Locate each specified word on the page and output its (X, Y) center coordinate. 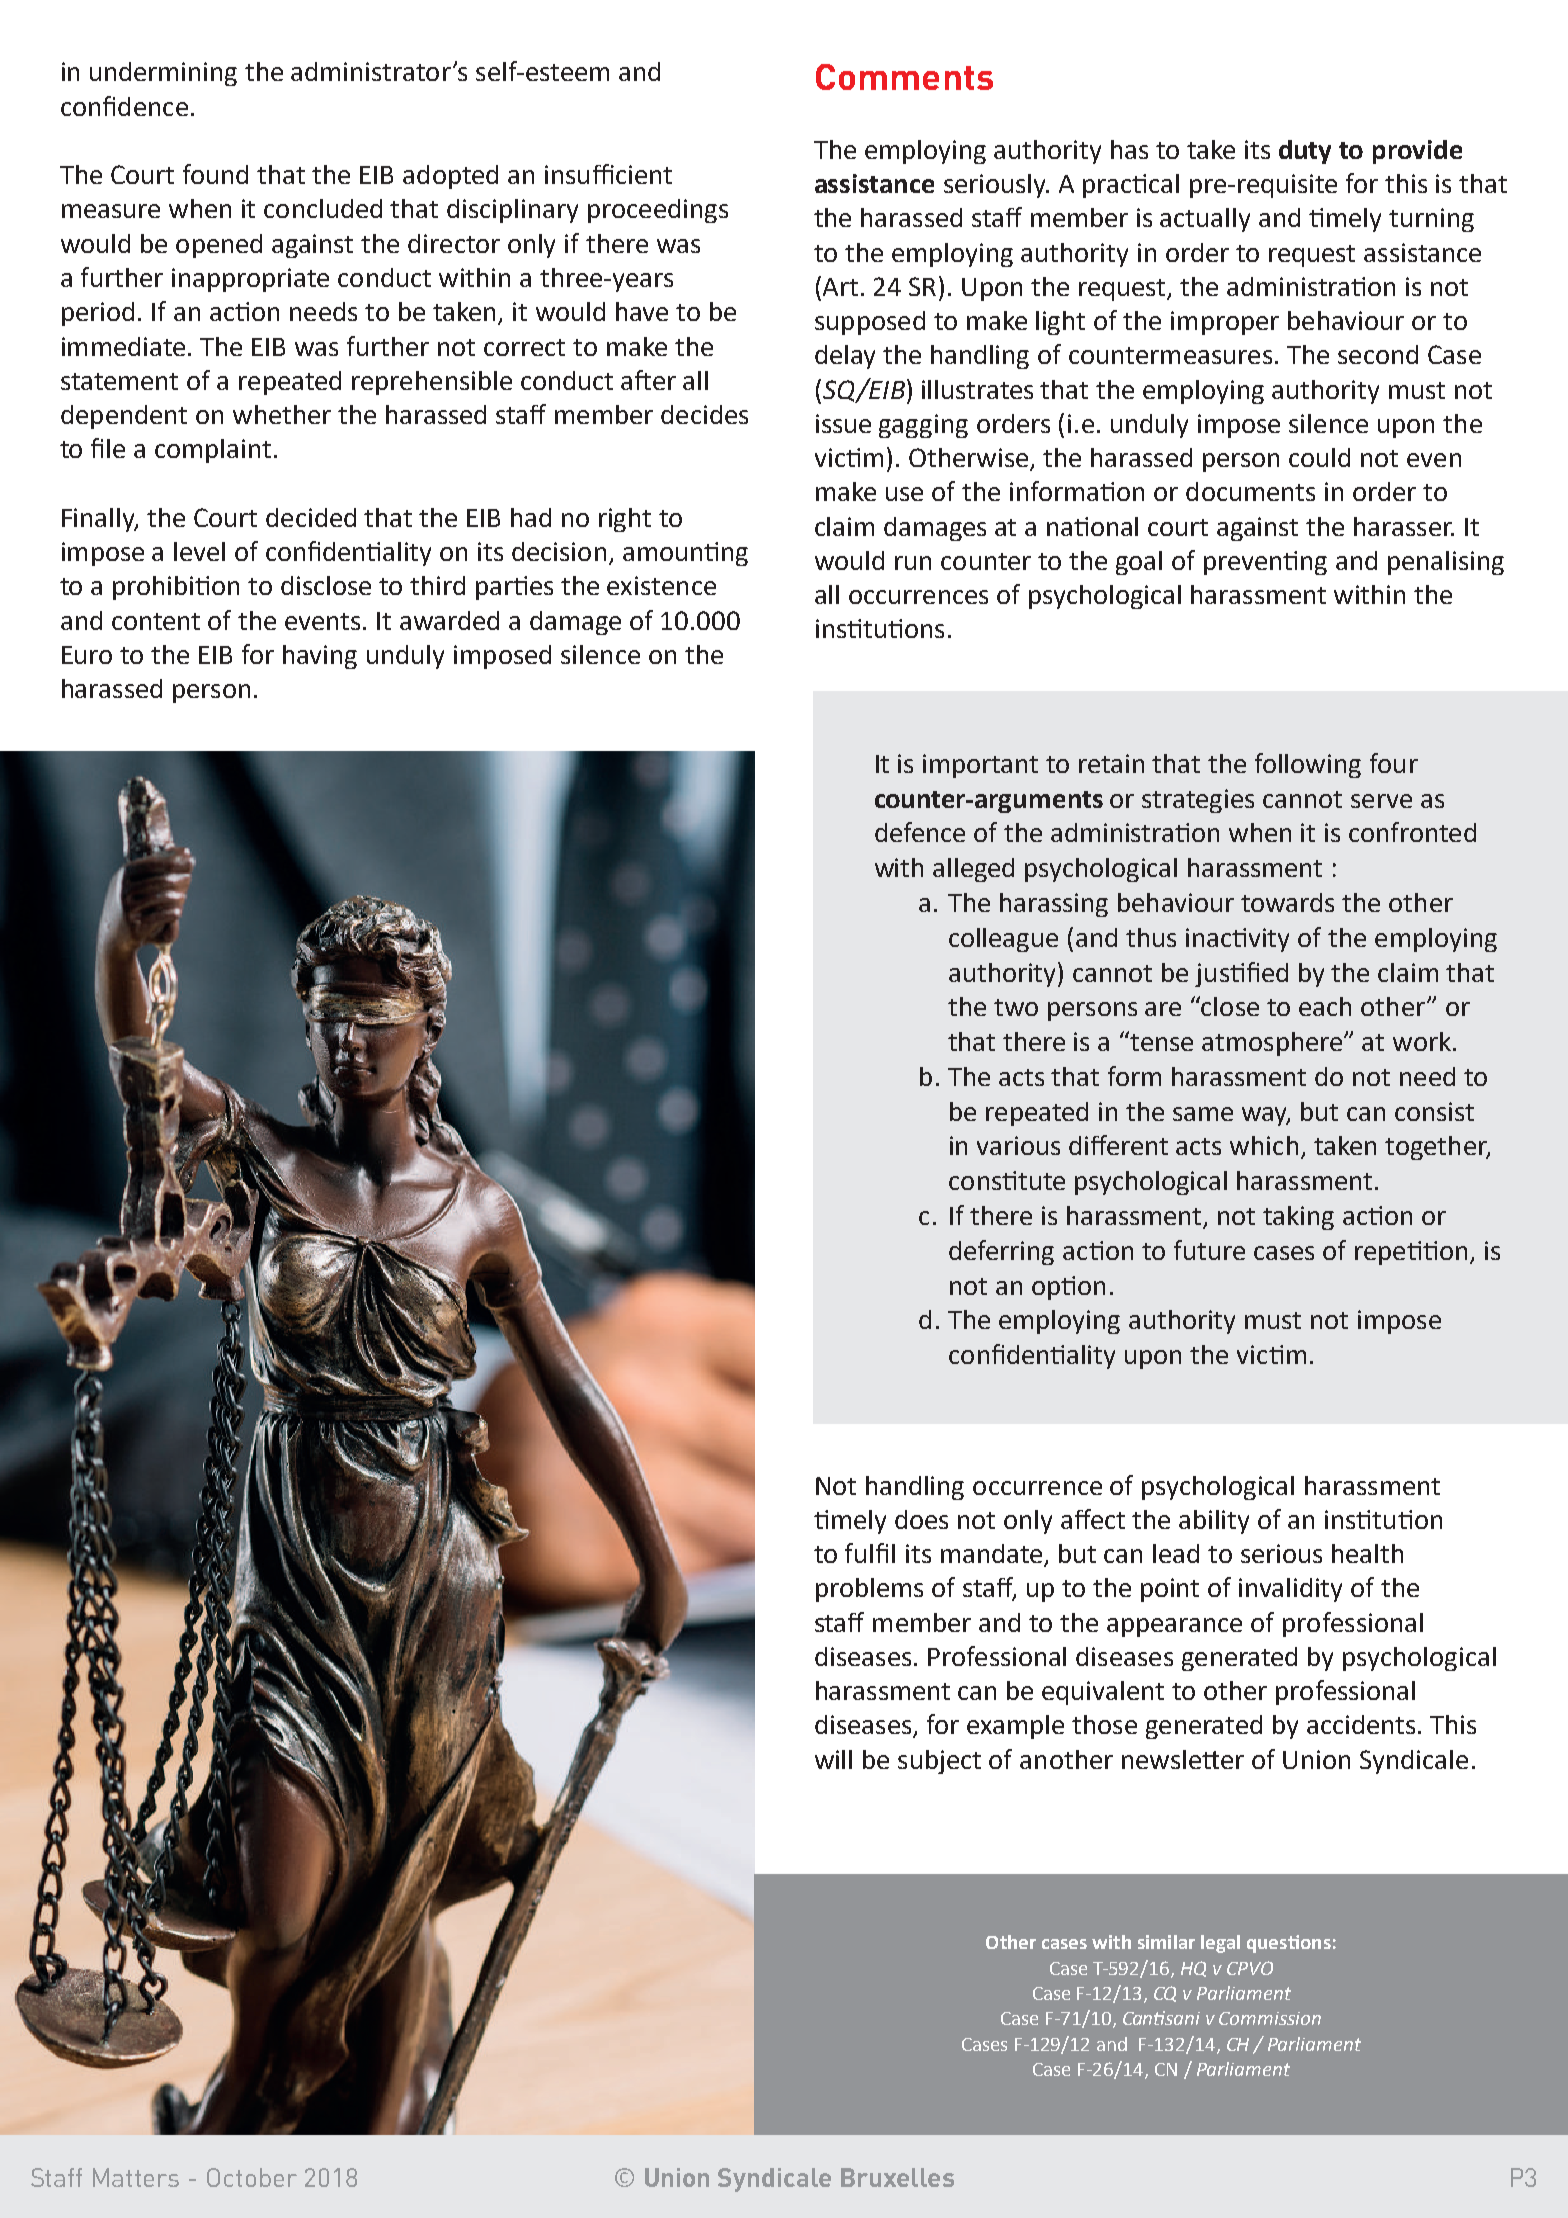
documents (1250, 491)
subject (939, 1762)
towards (1287, 902)
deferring (1001, 1252)
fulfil (870, 1553)
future (1209, 1250)
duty (1305, 152)
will (833, 1759)
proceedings (658, 211)
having (320, 657)
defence (920, 832)
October (252, 2177)
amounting (685, 554)
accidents (1361, 1724)
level (199, 551)
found (215, 174)
